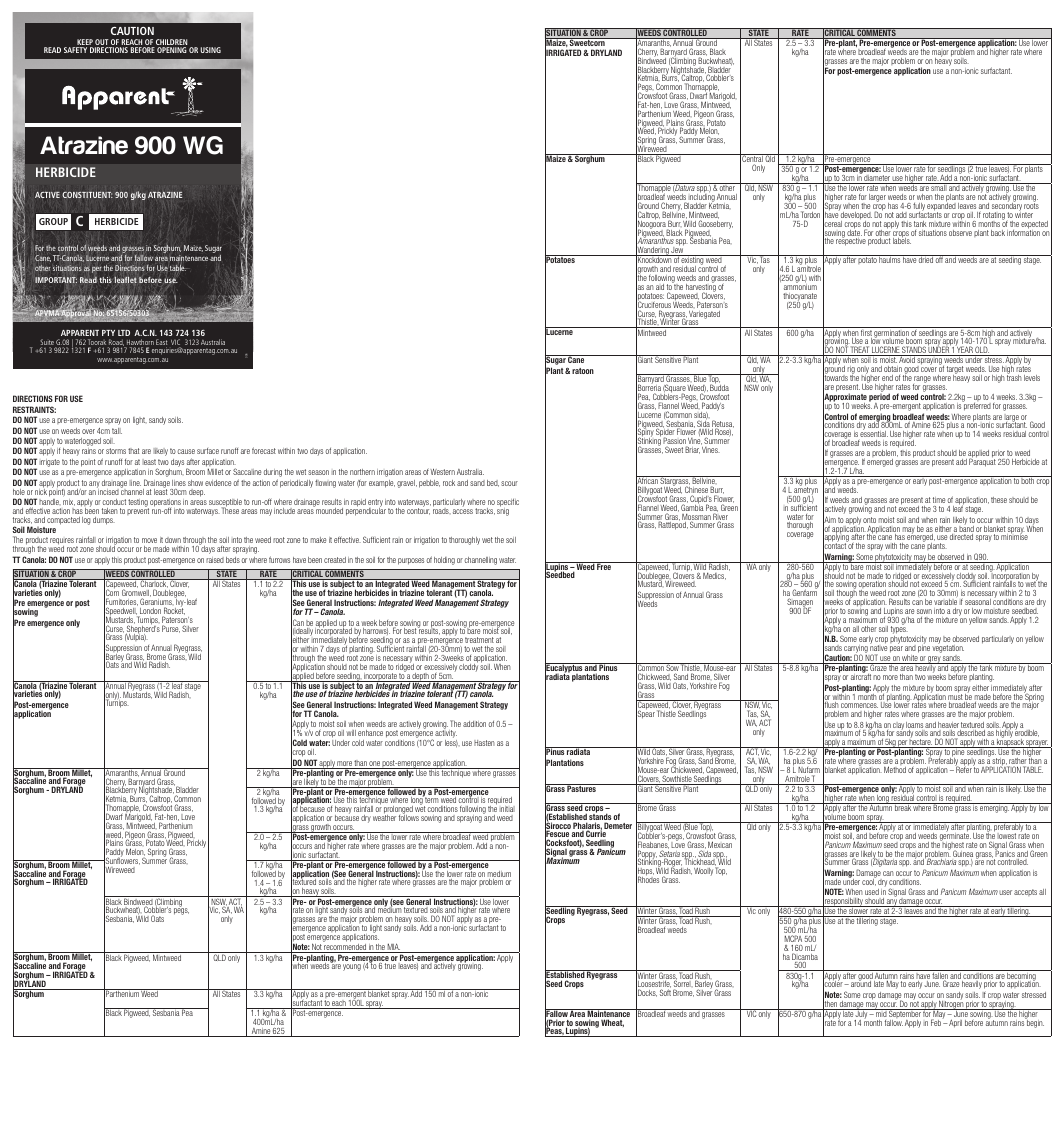 The height and width of the screenshot is (1146, 1064). I want to click on move, so click(149, 540).
